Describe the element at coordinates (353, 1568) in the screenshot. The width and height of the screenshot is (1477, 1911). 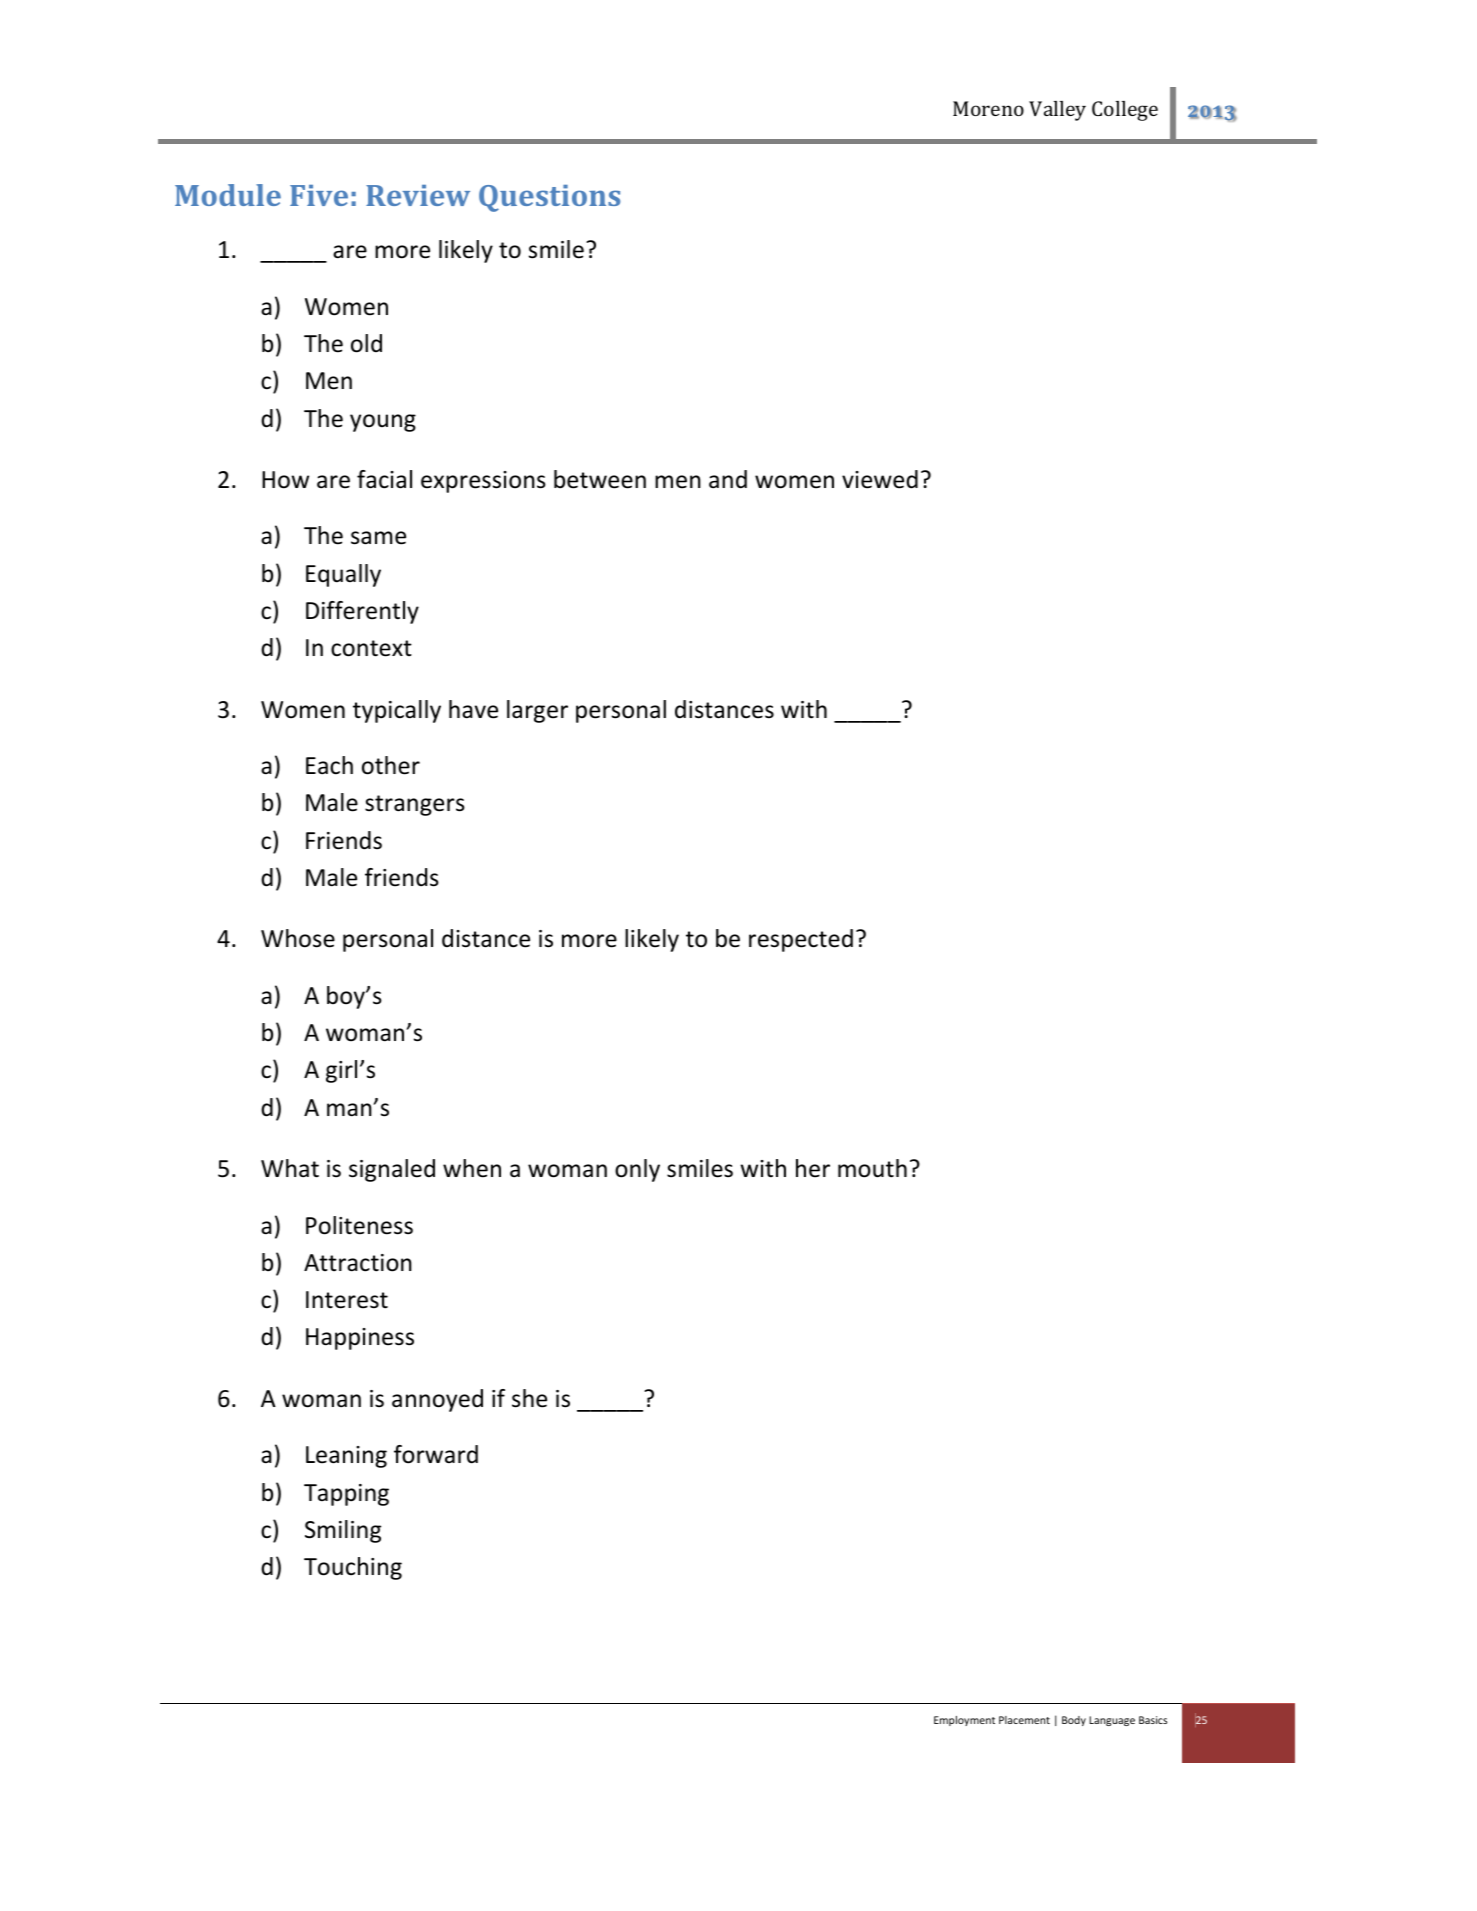
I see `Touching` at that location.
